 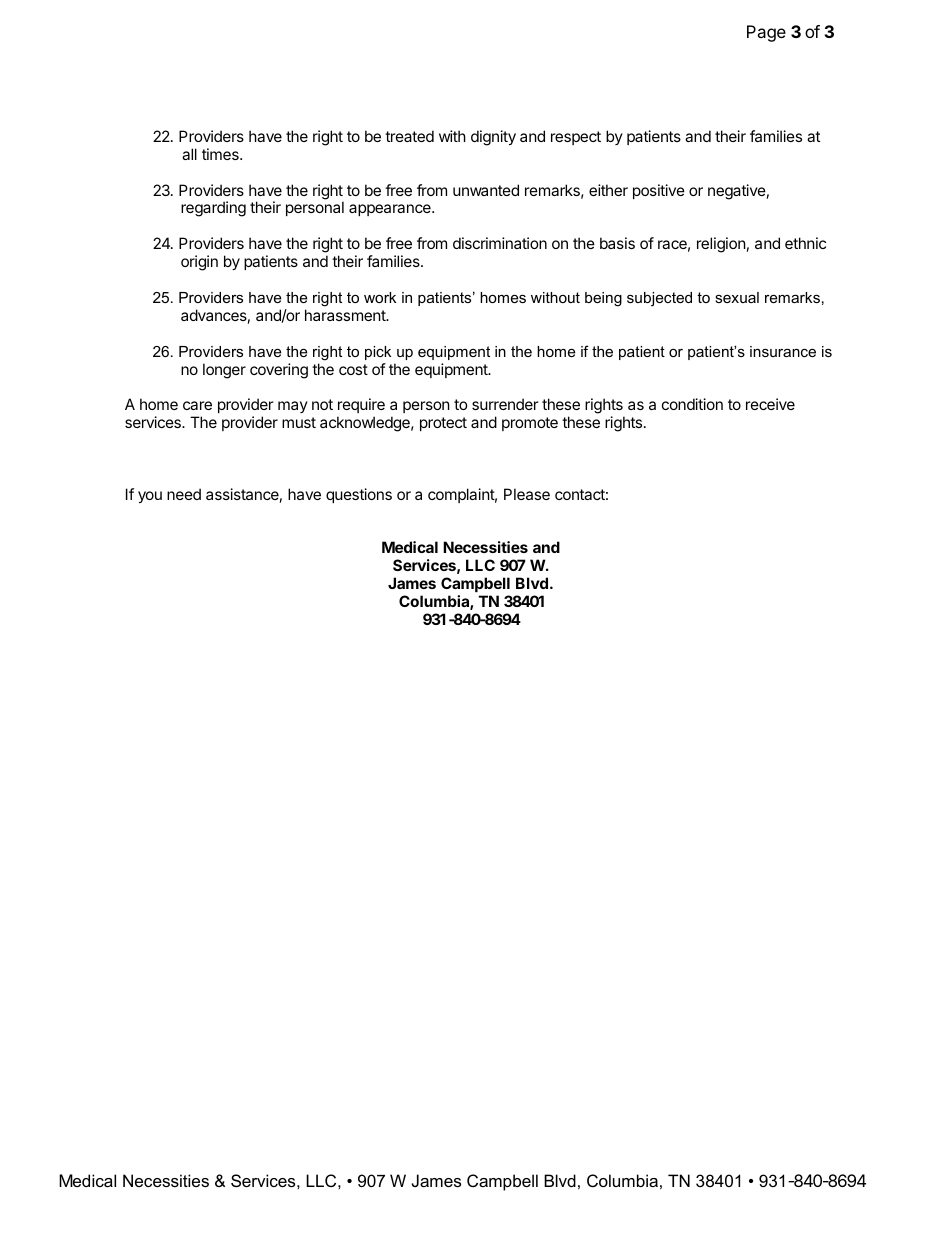 I want to click on longer, so click(x=224, y=371).
